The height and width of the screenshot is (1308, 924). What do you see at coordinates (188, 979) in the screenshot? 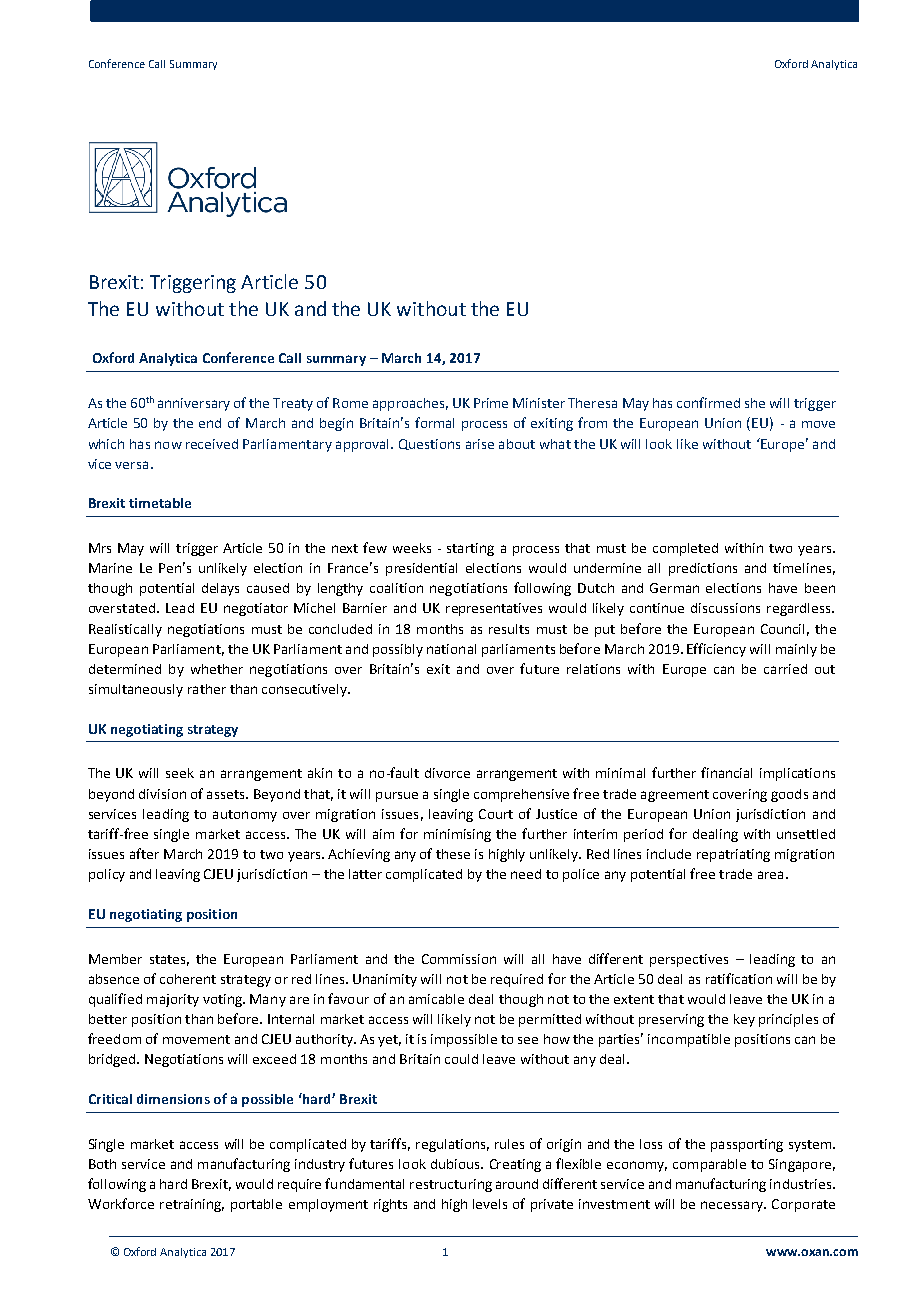
I see `coherent` at bounding box center [188, 979].
